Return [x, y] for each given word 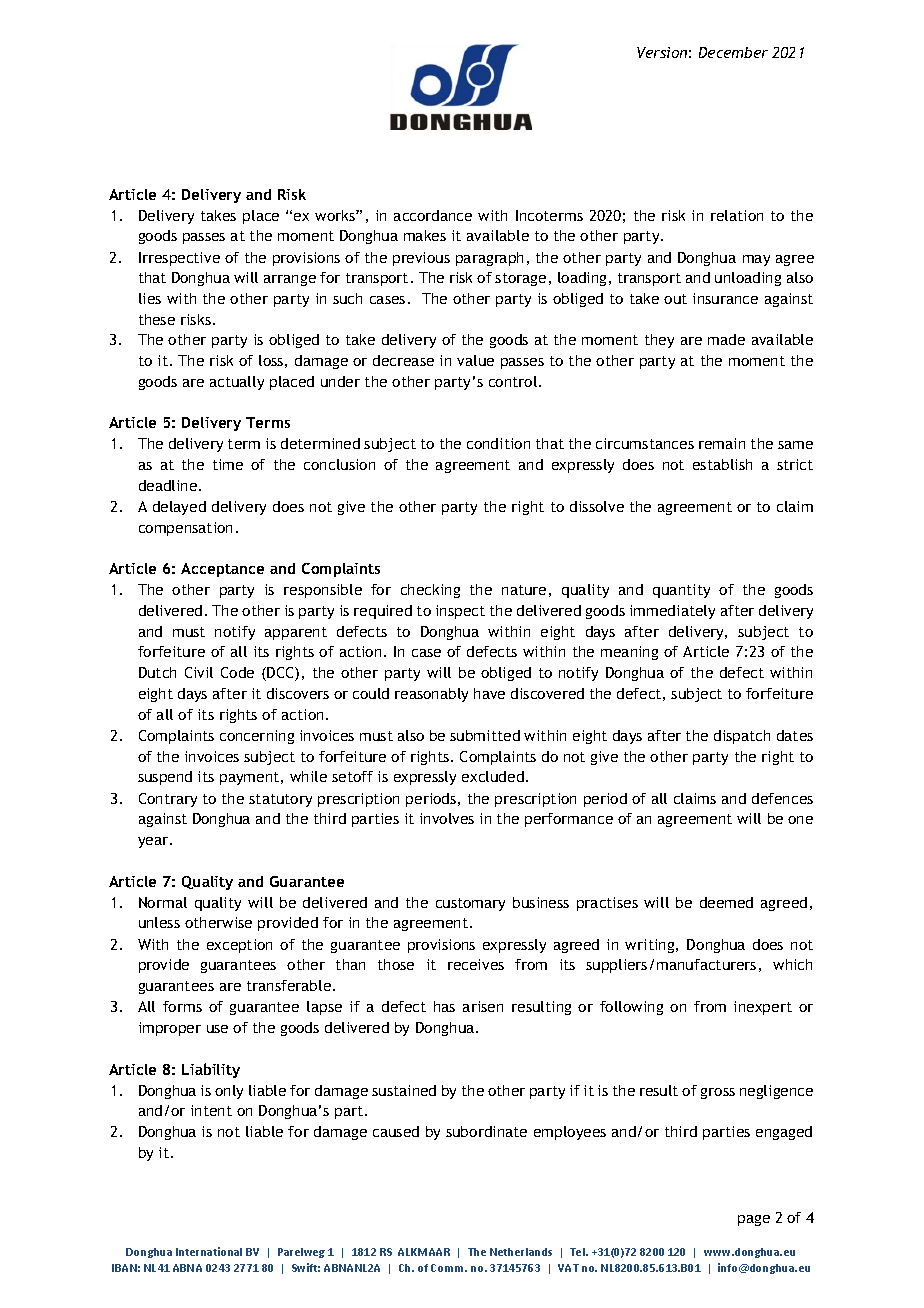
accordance [433, 215]
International [209, 1251]
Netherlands [521, 1252]
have [489, 693]
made [726, 339]
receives [476, 964]
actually [237, 383]
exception [239, 946]
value [475, 360]
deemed [726, 902]
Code [237, 672]
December [733, 52]
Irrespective [179, 259]
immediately [672, 612]
